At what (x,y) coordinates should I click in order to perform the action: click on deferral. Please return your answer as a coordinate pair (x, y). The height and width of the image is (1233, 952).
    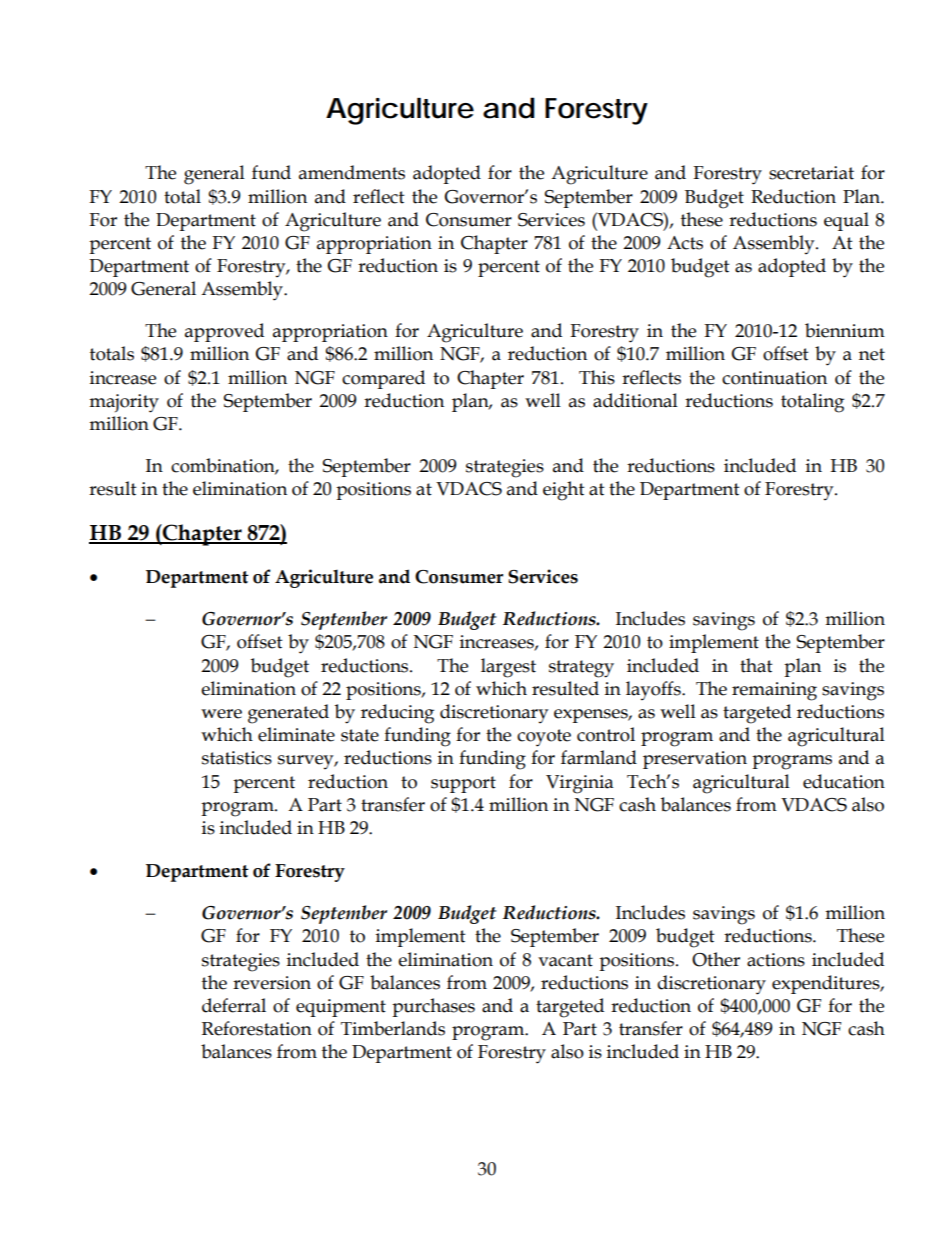
    Looking at the image, I should click on (234, 1005).
